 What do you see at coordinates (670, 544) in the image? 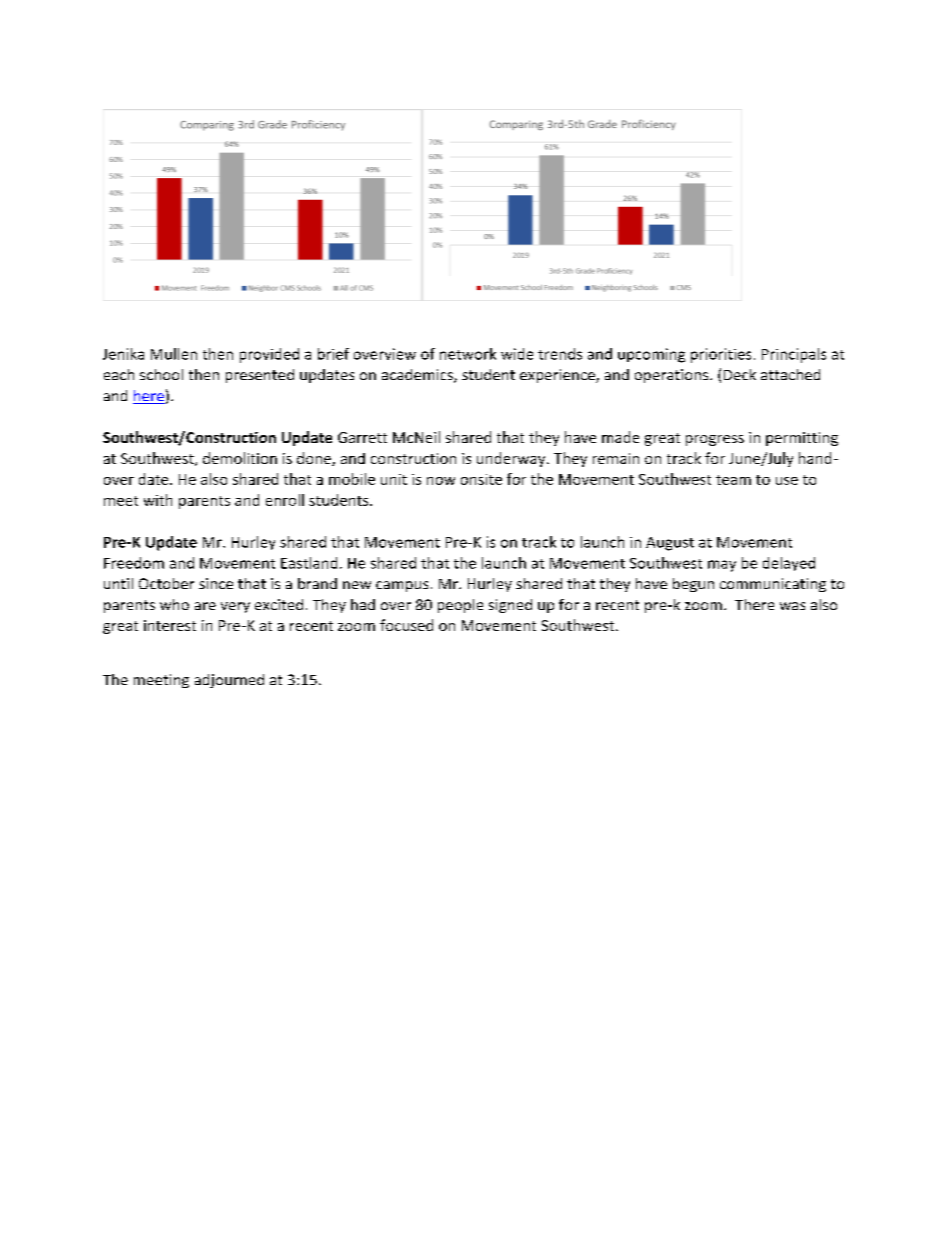
I see `August` at bounding box center [670, 544].
